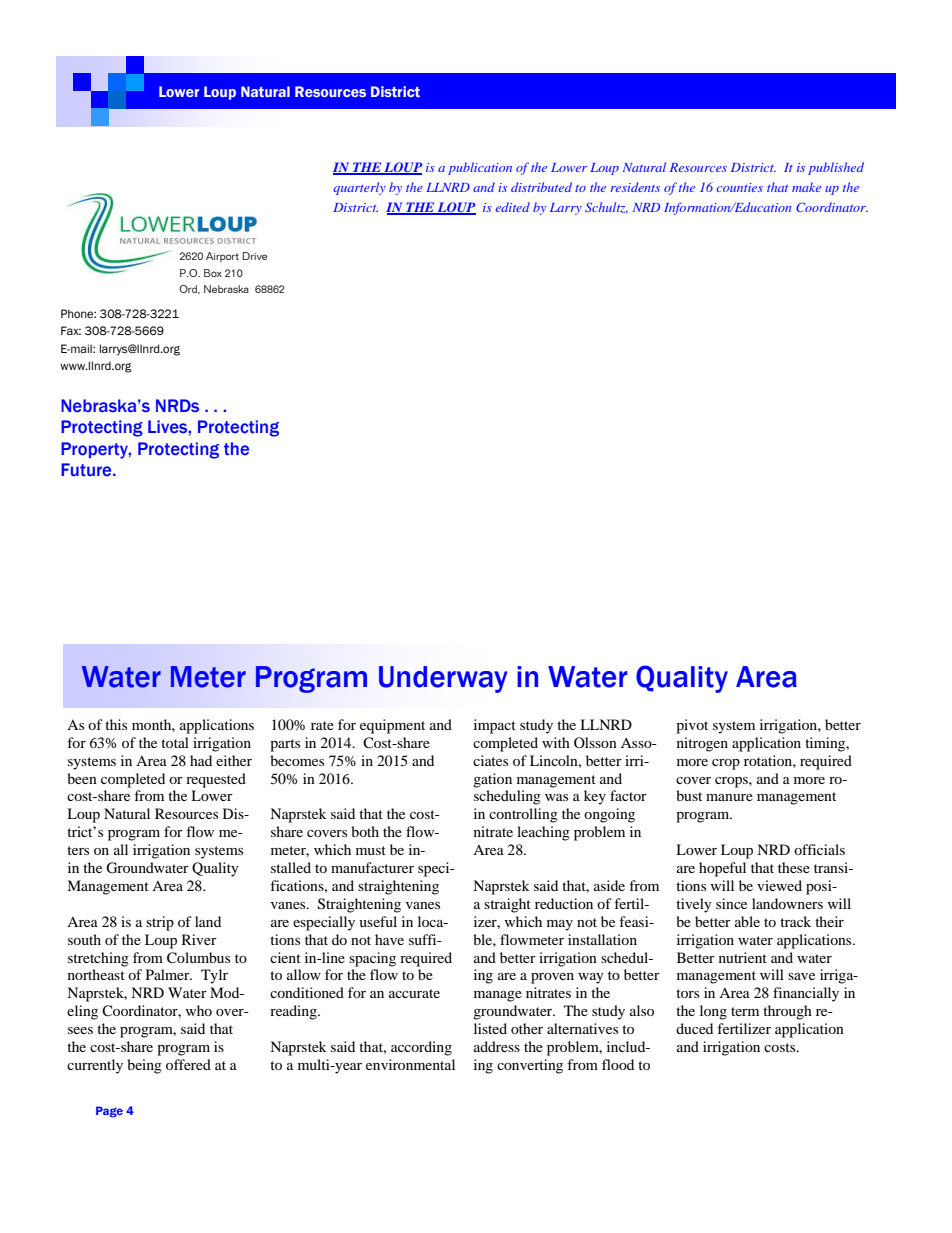 The height and width of the page is (1233, 952). What do you see at coordinates (222, 257) in the page?
I see `Airport` at bounding box center [222, 257].
